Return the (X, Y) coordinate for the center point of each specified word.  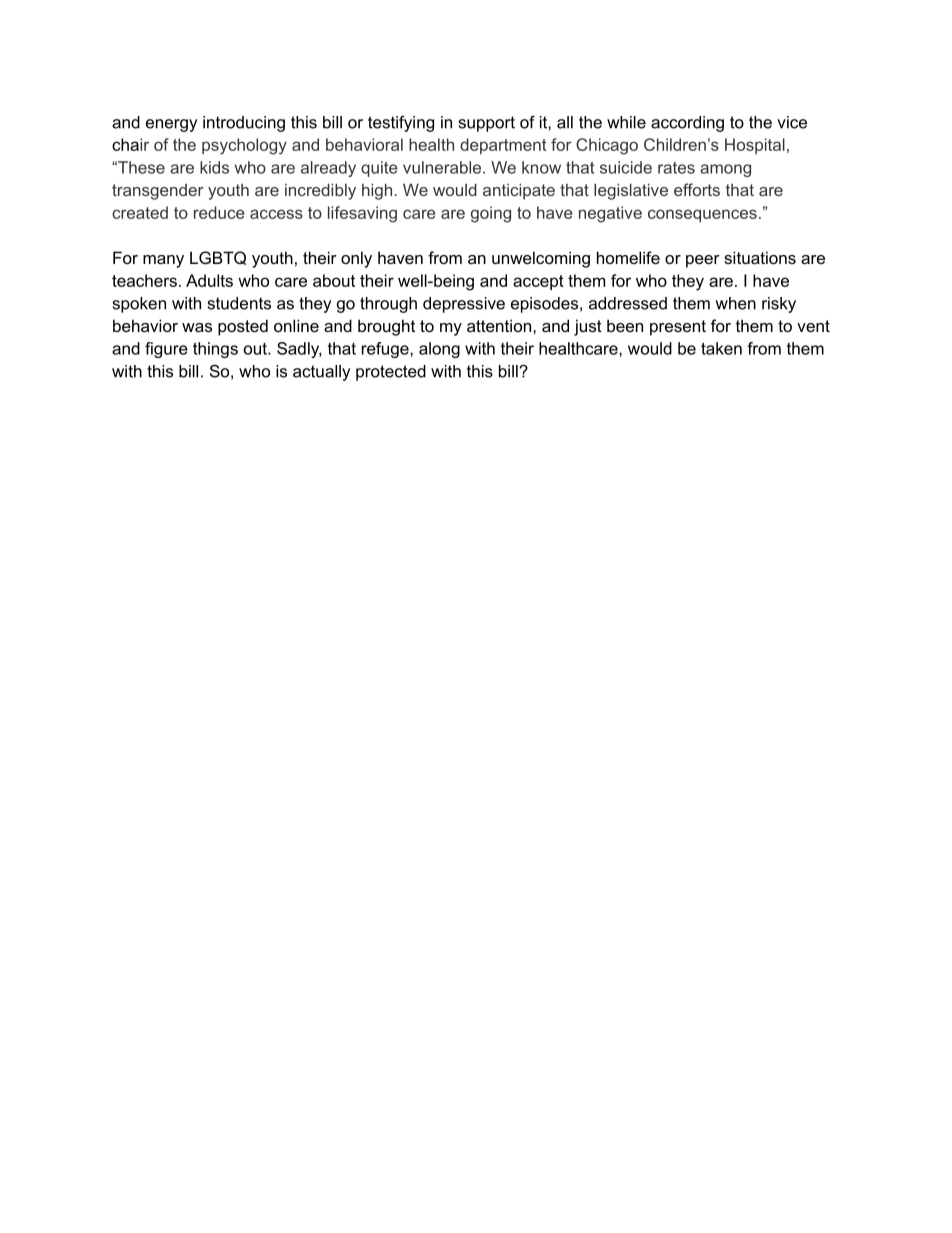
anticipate (519, 191)
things (215, 350)
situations (760, 257)
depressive (464, 305)
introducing (244, 124)
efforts (697, 189)
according (687, 124)
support (487, 124)
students (239, 303)
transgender (157, 192)
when (735, 303)
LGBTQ (218, 258)
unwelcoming (541, 259)
